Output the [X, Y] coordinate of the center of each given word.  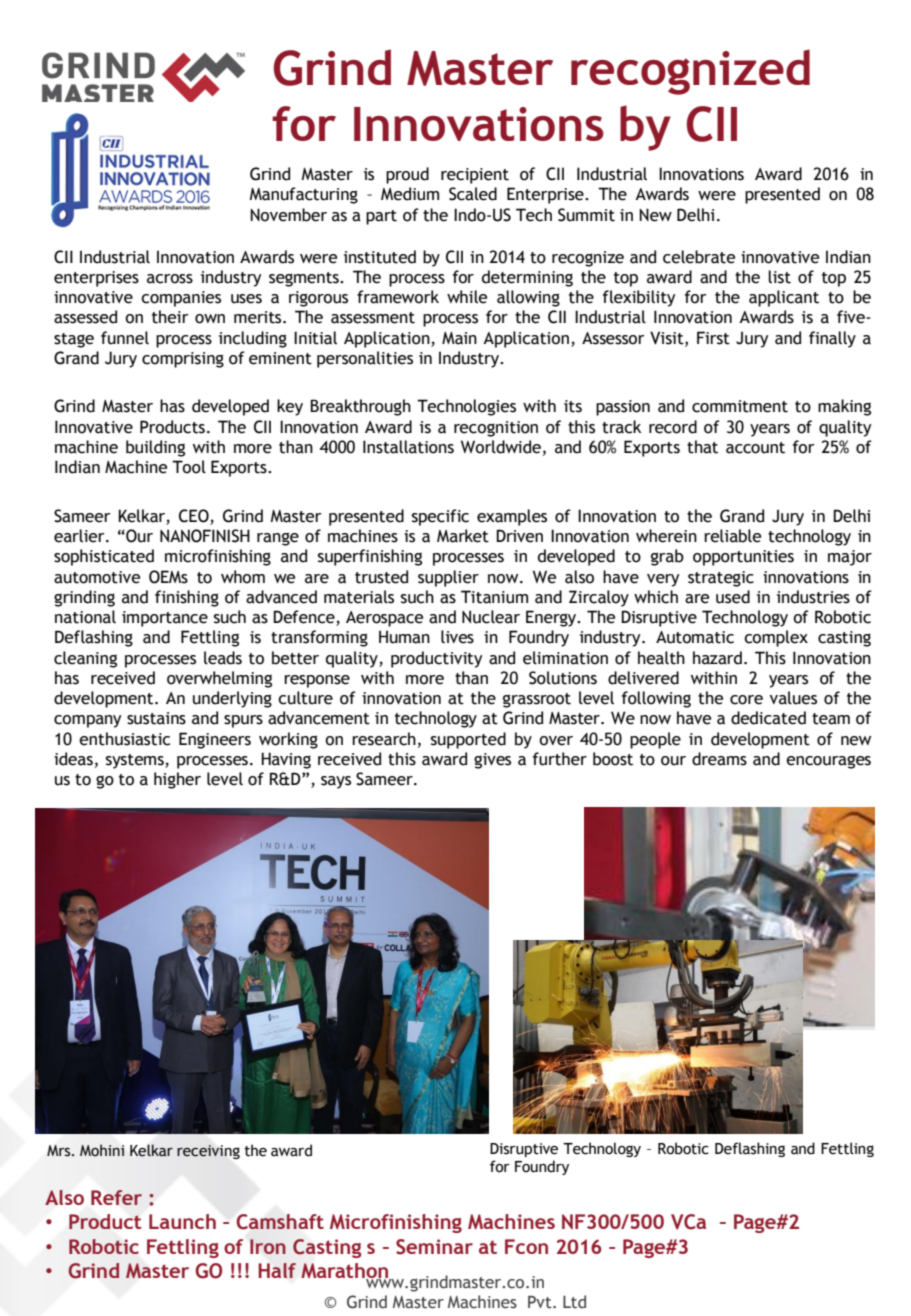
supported [468, 740]
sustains [156, 718]
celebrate [699, 257]
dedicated [768, 718]
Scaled [473, 194]
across [170, 279]
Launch [182, 1221]
